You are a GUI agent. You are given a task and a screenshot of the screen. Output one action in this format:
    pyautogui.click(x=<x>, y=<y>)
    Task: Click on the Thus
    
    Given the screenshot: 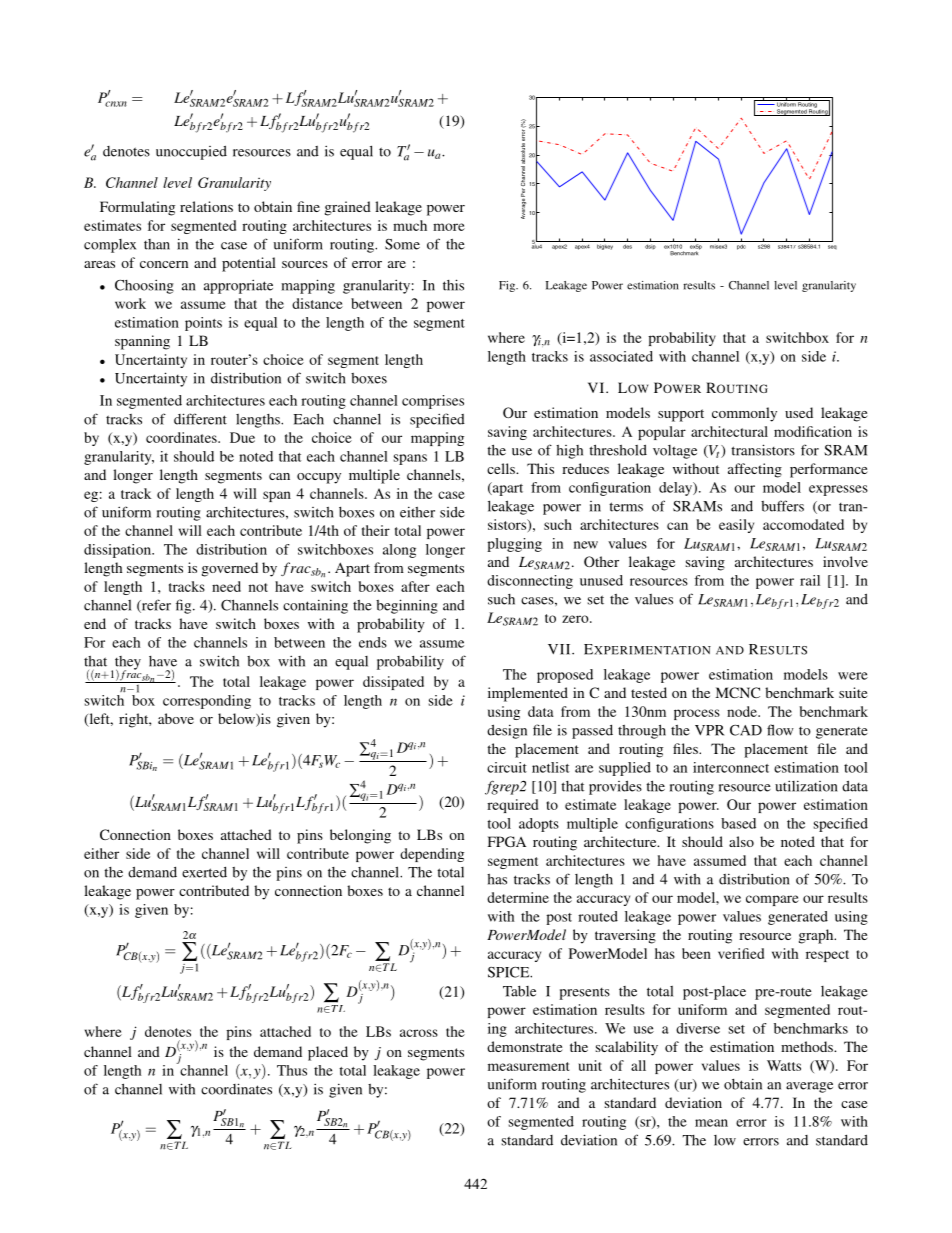 What is the action you would take?
    pyautogui.click(x=292, y=1070)
